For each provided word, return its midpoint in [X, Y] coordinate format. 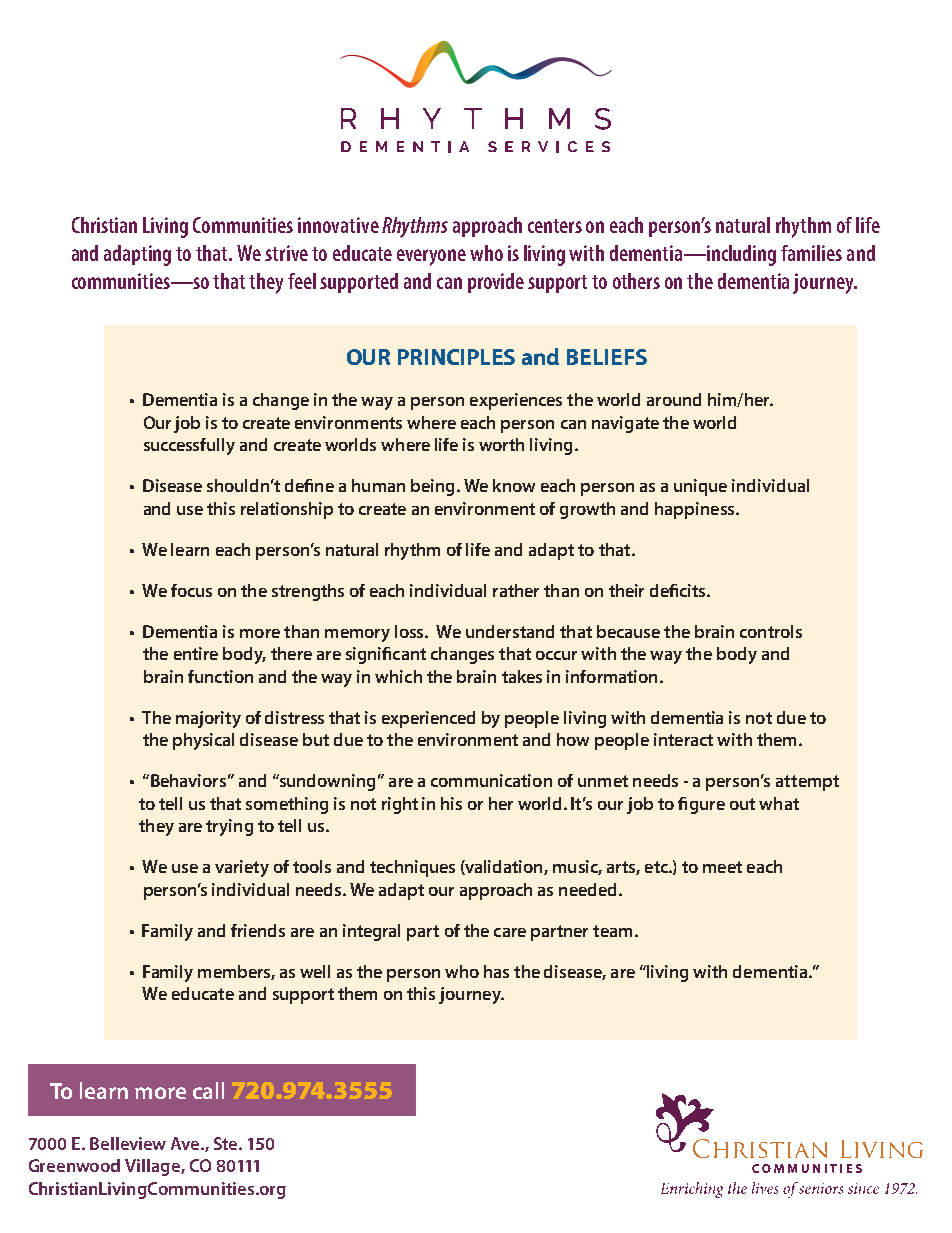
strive [286, 253]
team [612, 931]
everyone [431, 257]
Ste [227, 1143]
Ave [186, 1143]
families [811, 253]
